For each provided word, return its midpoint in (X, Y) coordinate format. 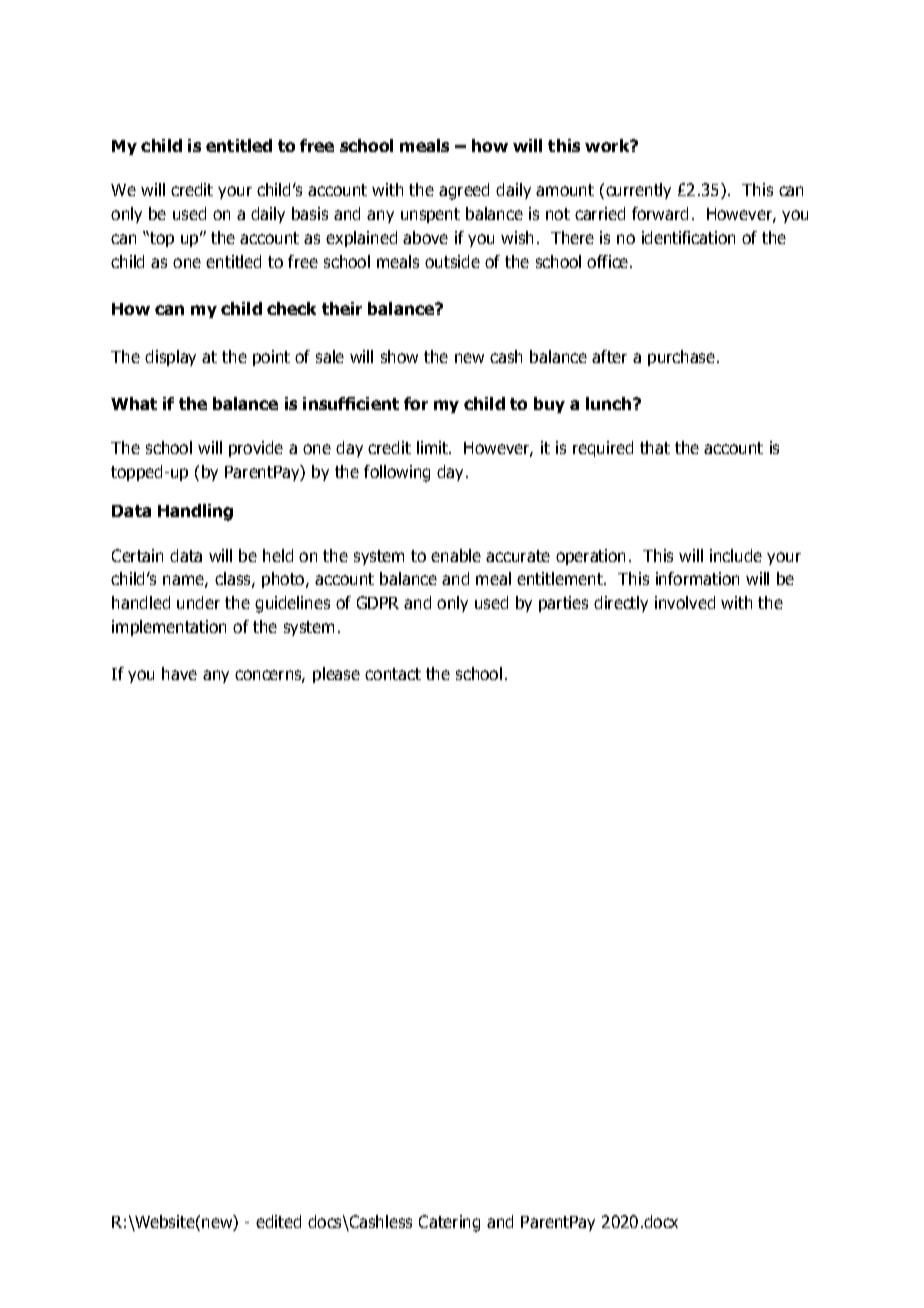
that (655, 447)
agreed (464, 191)
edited (278, 1221)
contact (393, 674)
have (179, 673)
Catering (449, 1223)
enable (456, 555)
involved (685, 602)
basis (310, 213)
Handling (195, 512)
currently (638, 191)
